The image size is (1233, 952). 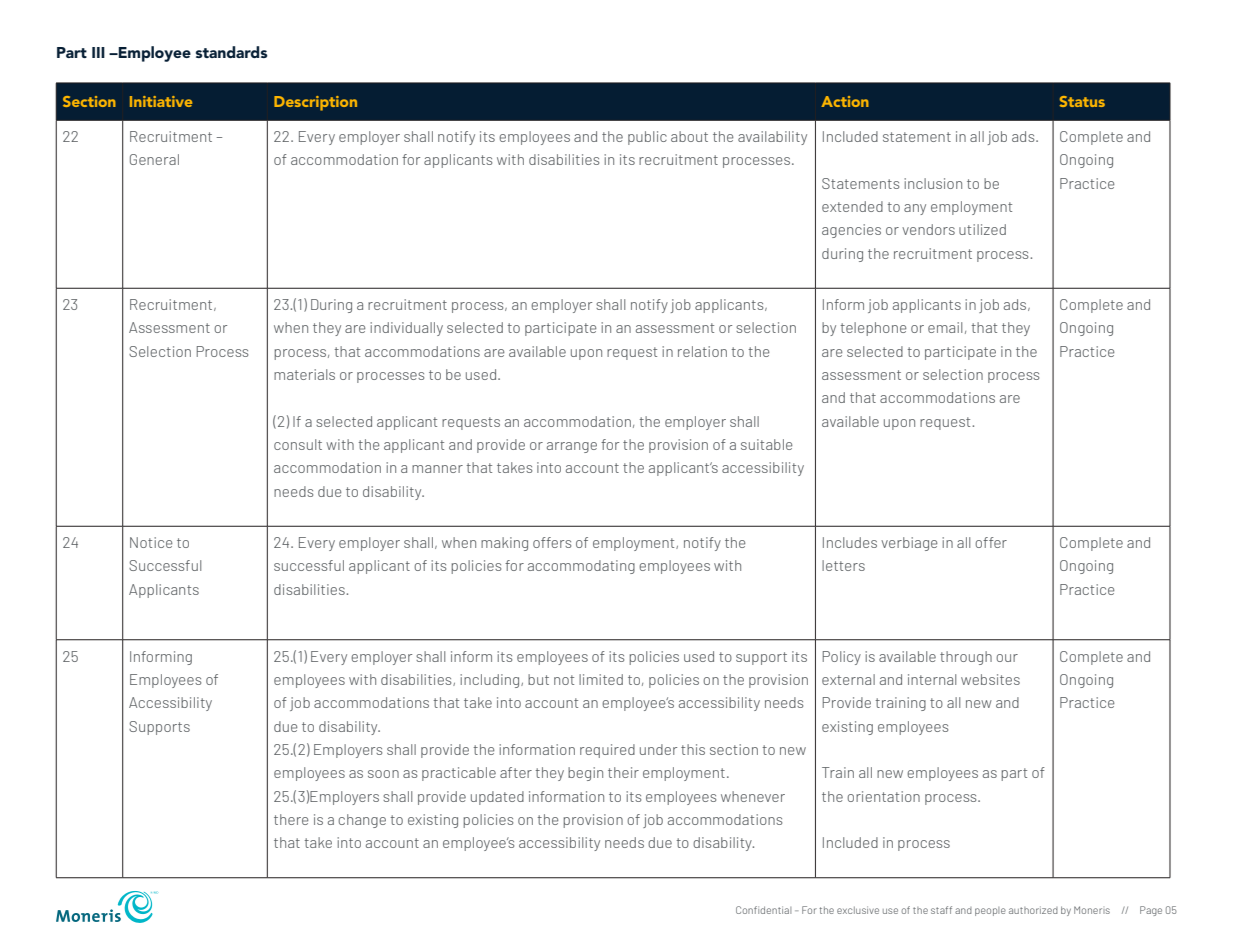 What do you see at coordinates (304, 374) in the screenshot?
I see `materials` at bounding box center [304, 374].
